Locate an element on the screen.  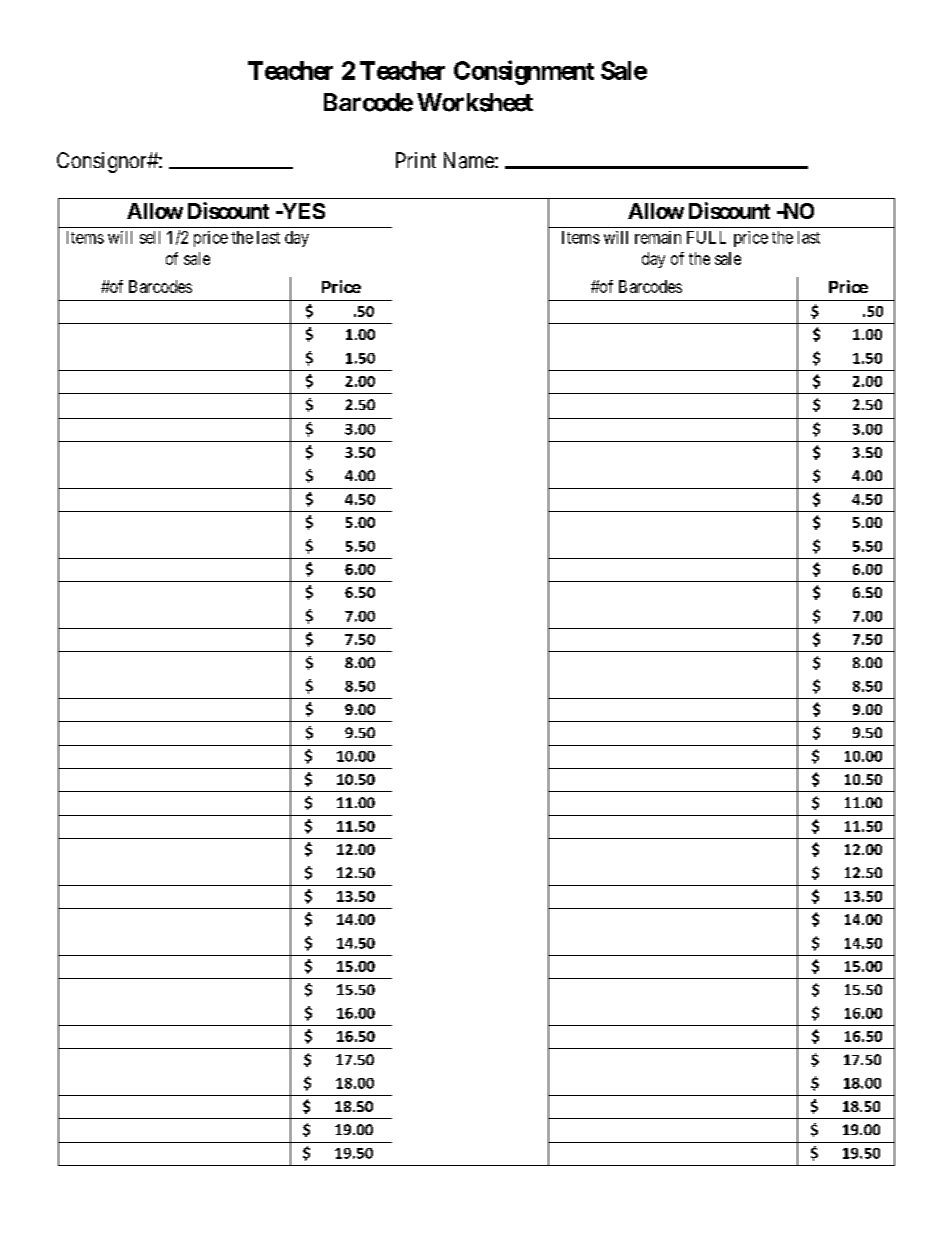
Print is located at coordinates (416, 160).
